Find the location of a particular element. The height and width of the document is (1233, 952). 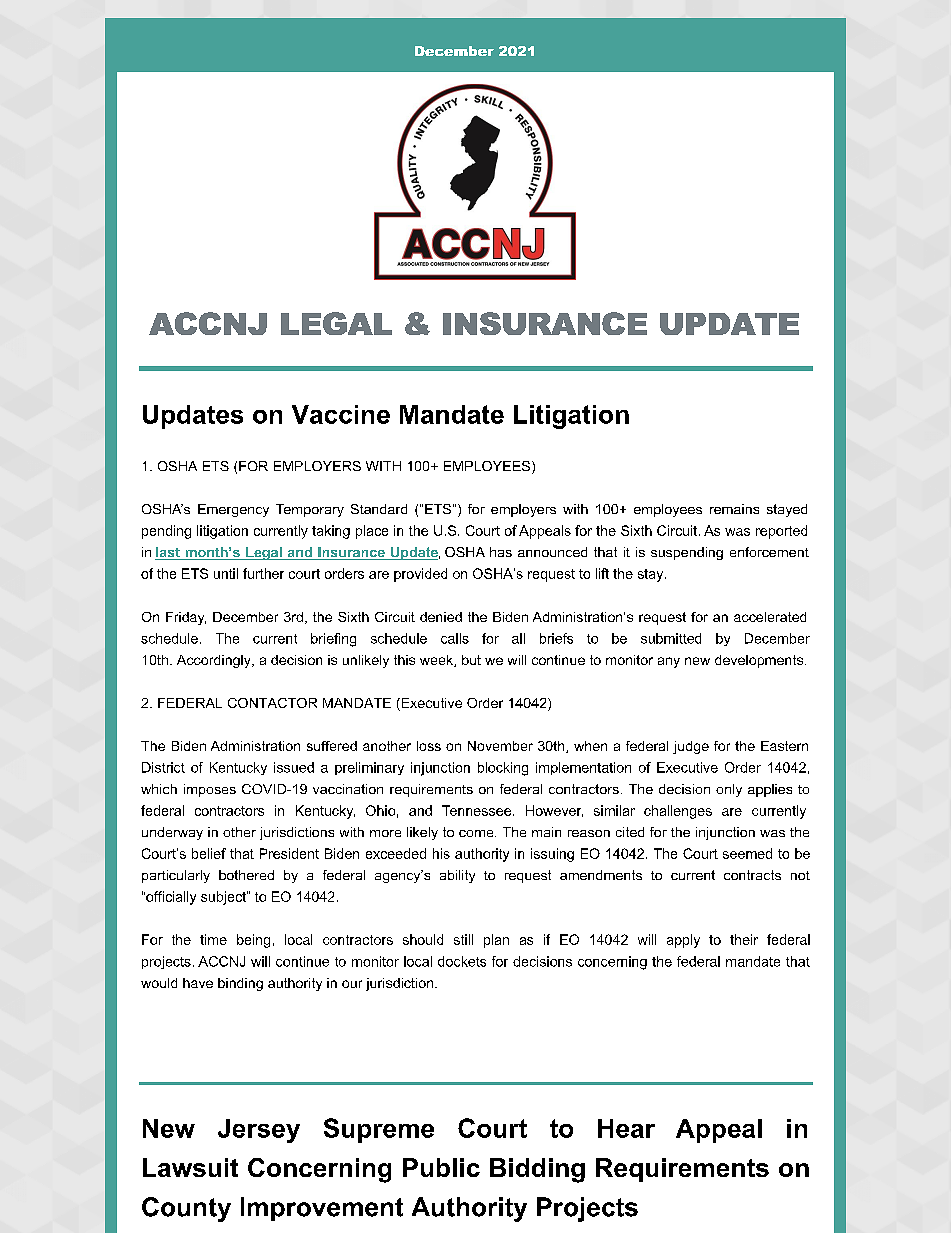

Lawsuit is located at coordinates (190, 1167).
